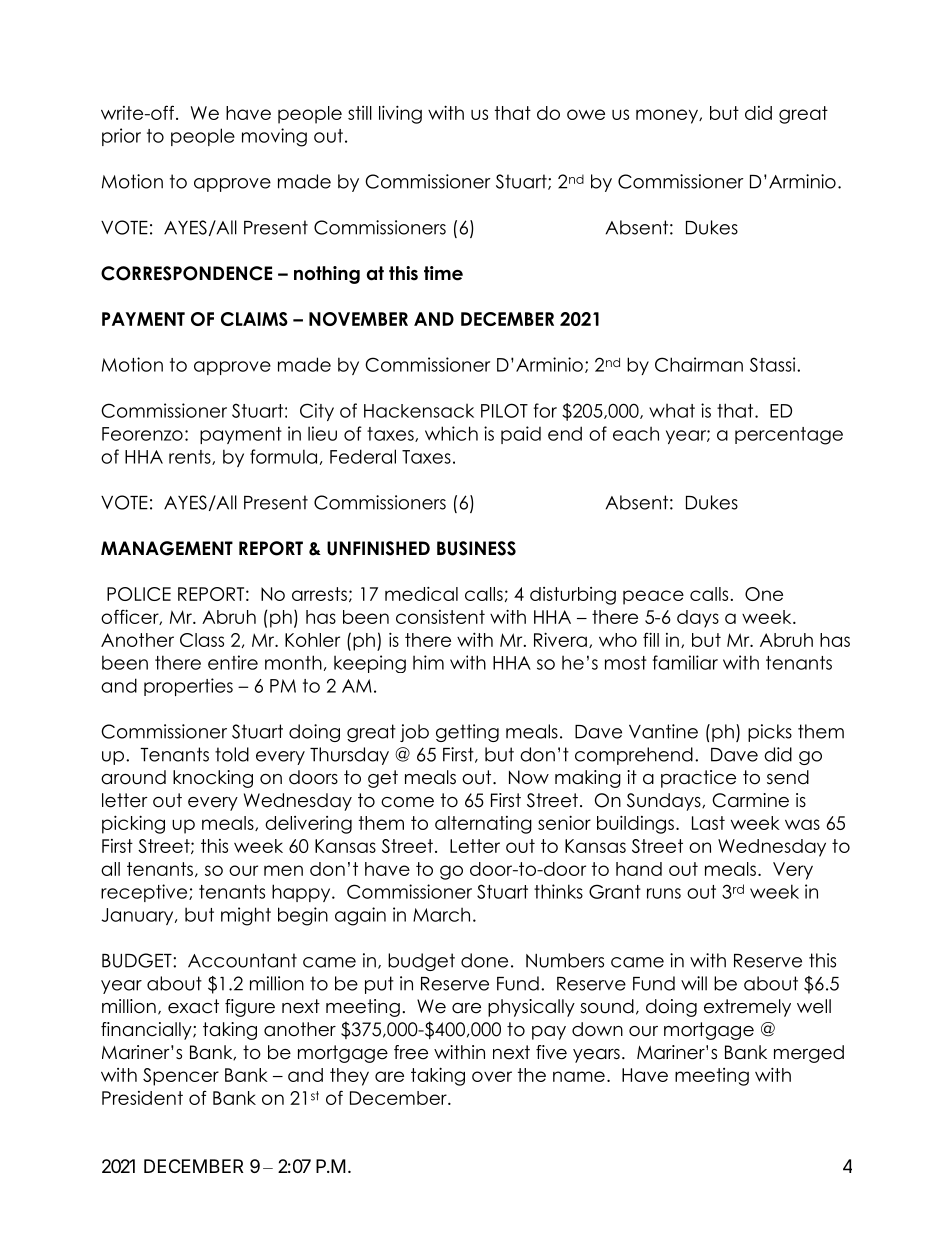  What do you see at coordinates (809, 1054) in the document?
I see `merged` at bounding box center [809, 1054].
